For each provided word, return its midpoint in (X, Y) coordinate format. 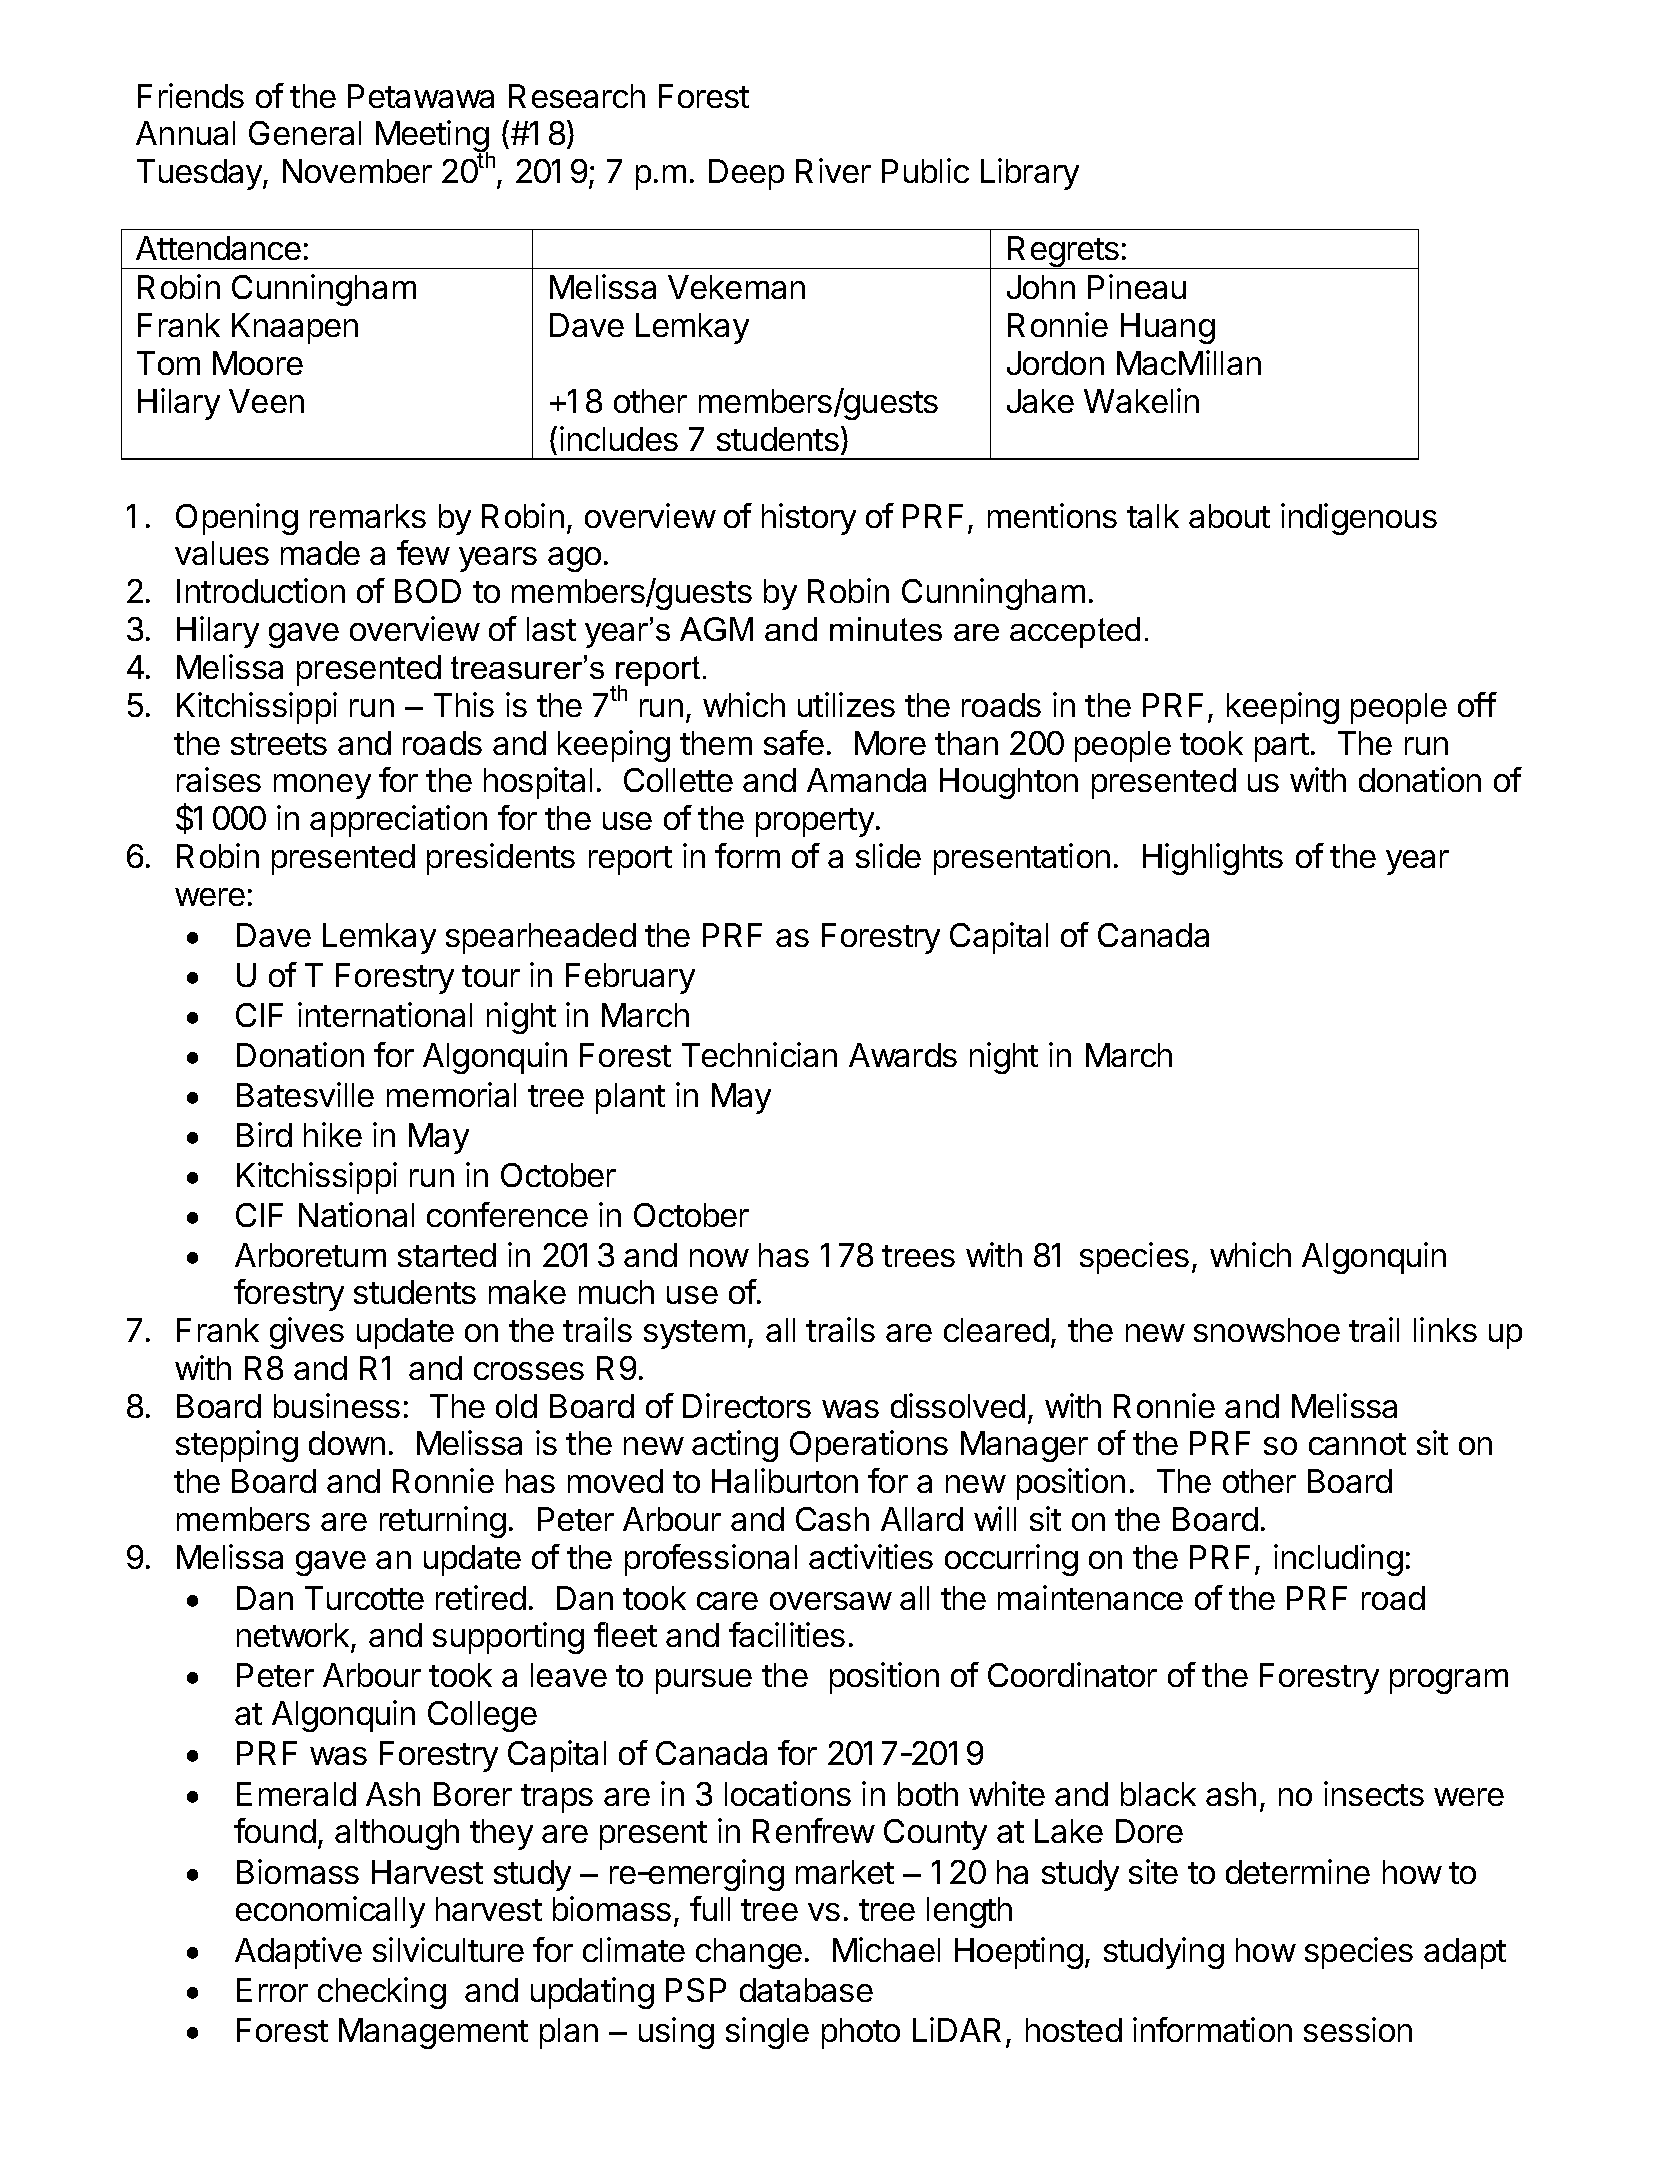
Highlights (1213, 859)
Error (272, 1990)
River (833, 170)
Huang (1168, 328)
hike (333, 1134)
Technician (759, 1054)
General (305, 133)
